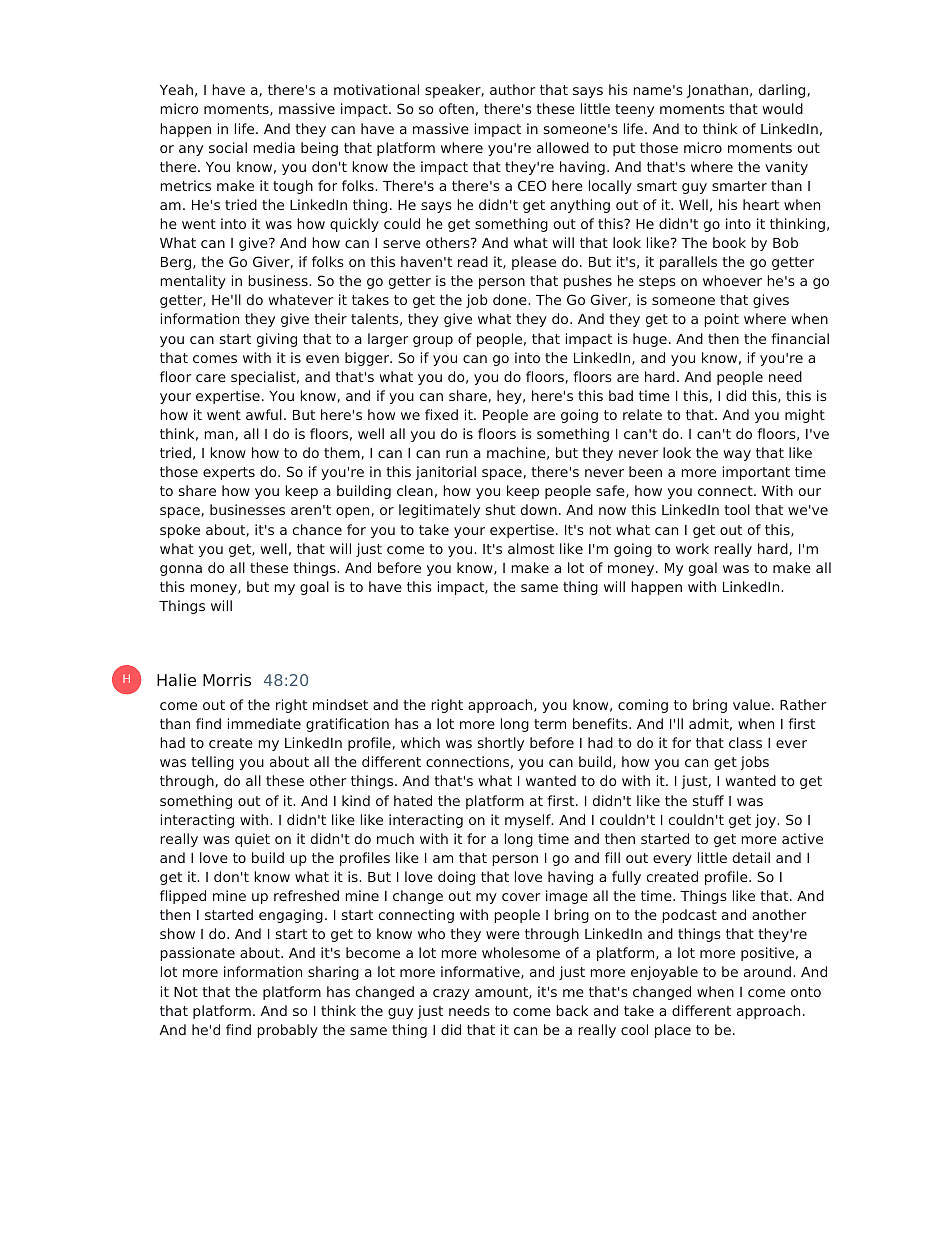 The image size is (952, 1233). Describe the element at coordinates (228, 147) in the screenshot. I see `social` at that location.
